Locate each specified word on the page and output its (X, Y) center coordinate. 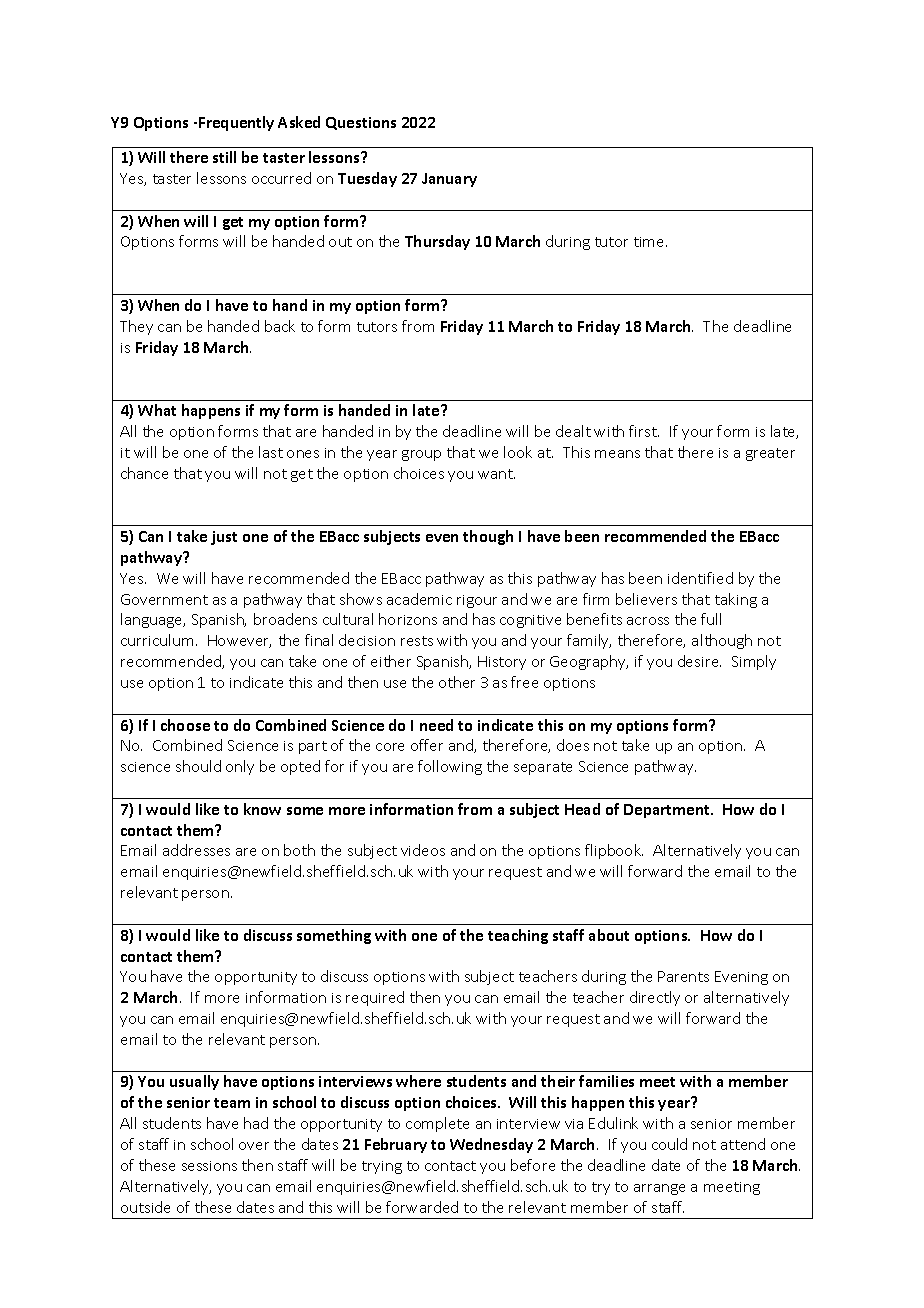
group (421, 455)
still (224, 157)
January (449, 180)
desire (699, 661)
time (650, 242)
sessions (209, 1166)
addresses (196, 850)
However (239, 641)
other (457, 682)
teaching (518, 936)
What (157, 410)
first (644, 431)
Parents (683, 976)
